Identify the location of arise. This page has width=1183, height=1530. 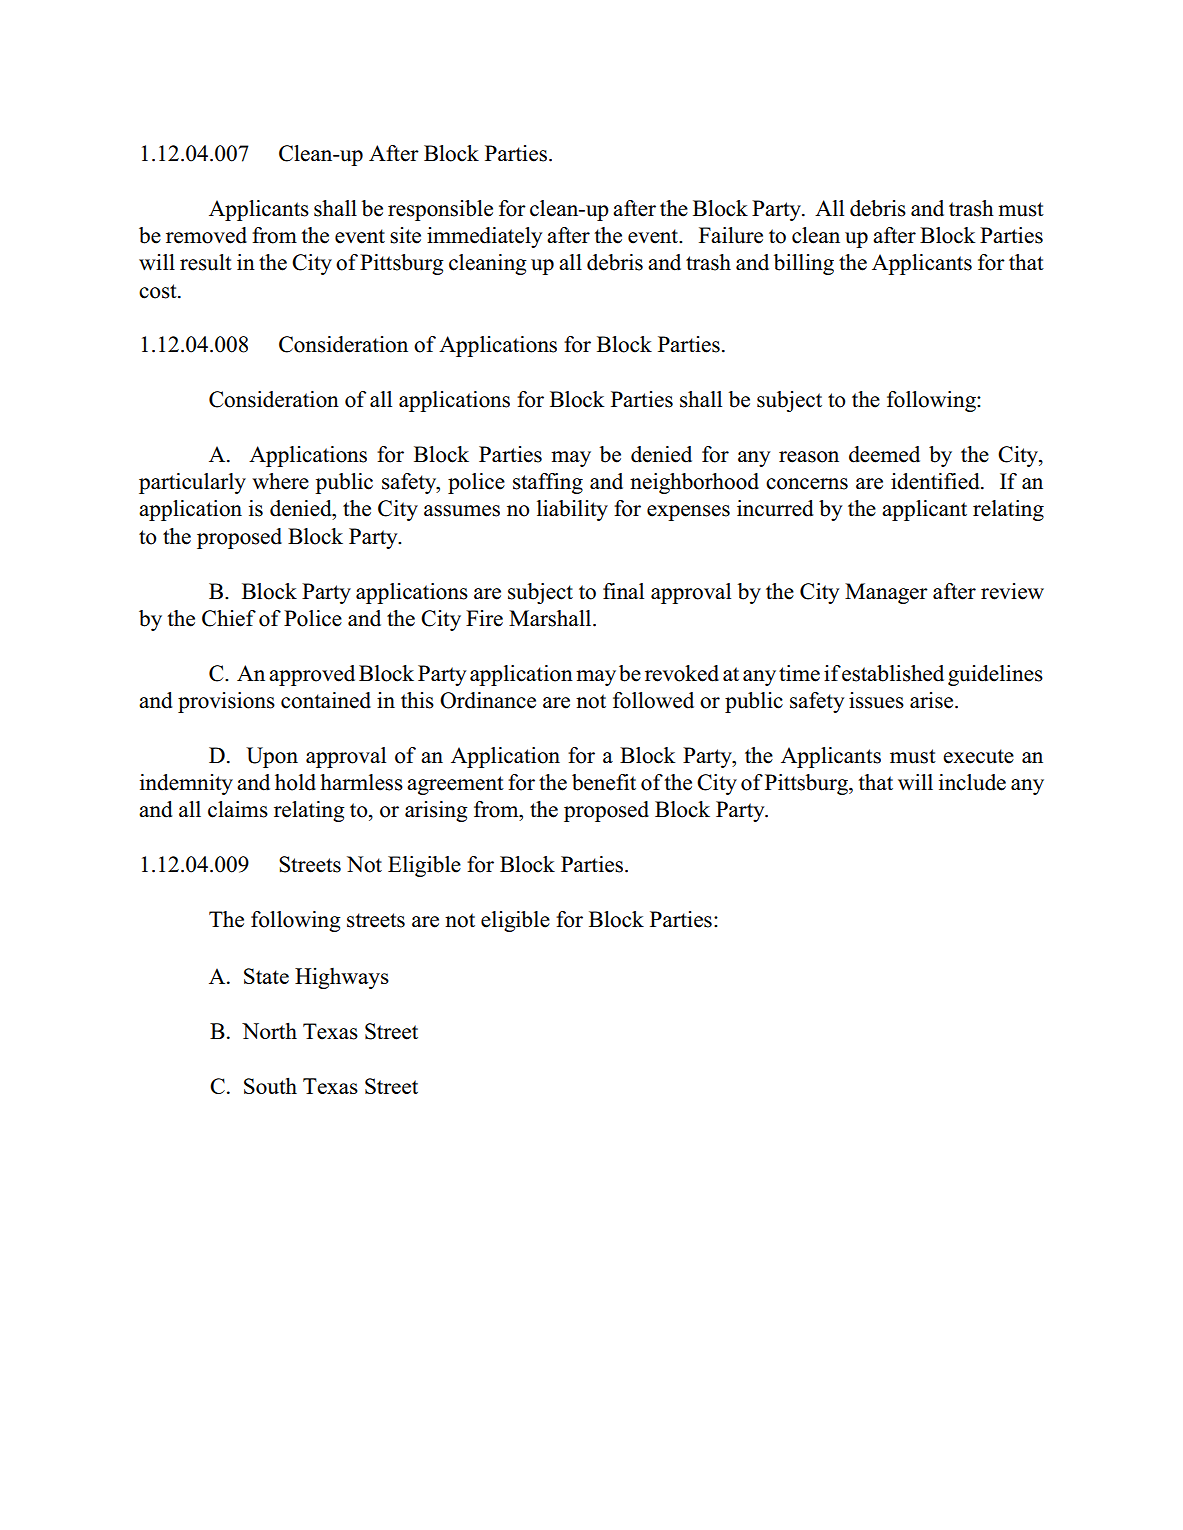
(933, 700).
